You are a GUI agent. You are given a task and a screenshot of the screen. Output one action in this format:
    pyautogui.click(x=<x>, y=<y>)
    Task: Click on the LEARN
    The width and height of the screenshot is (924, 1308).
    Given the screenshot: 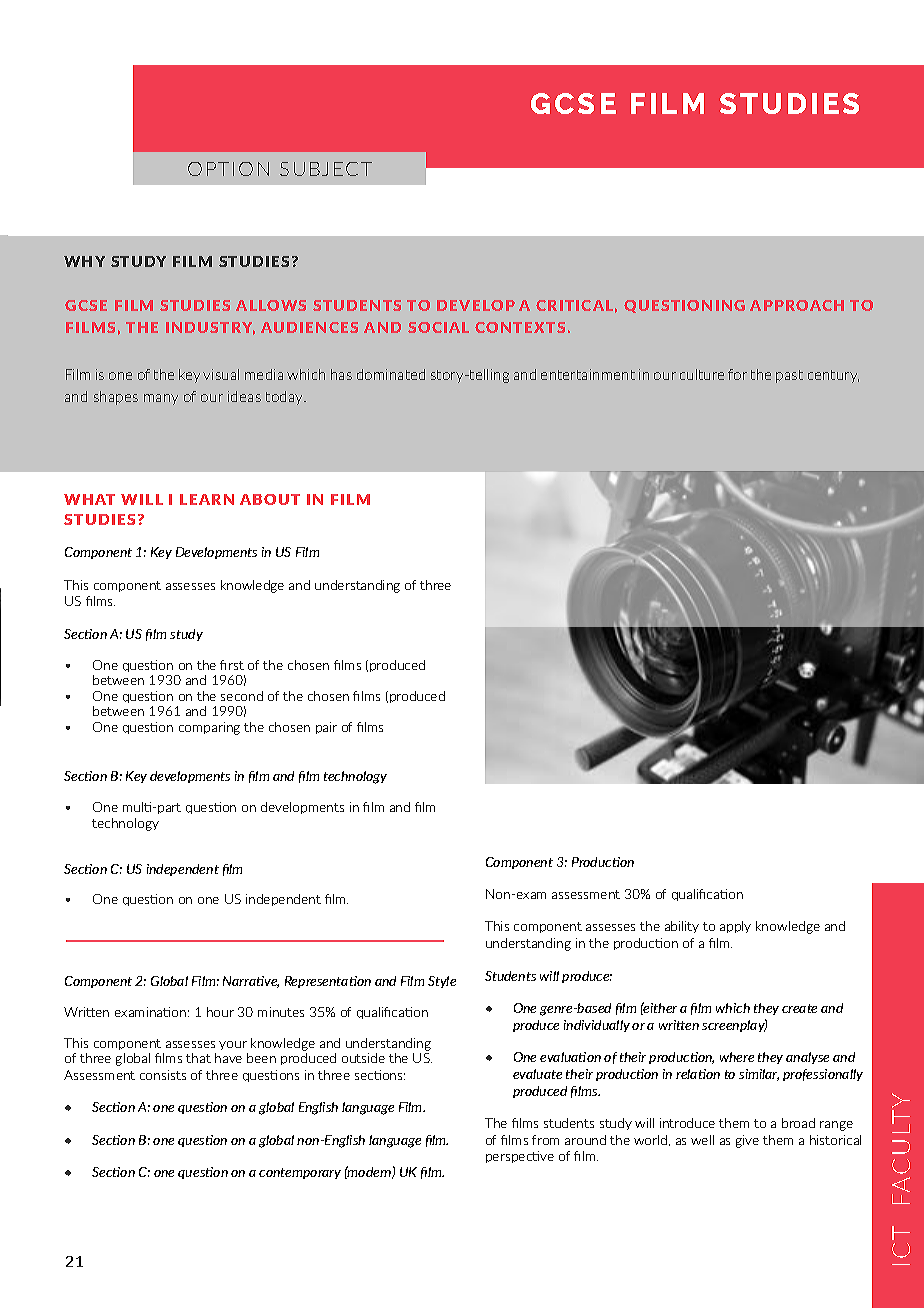 What is the action you would take?
    pyautogui.click(x=207, y=499)
